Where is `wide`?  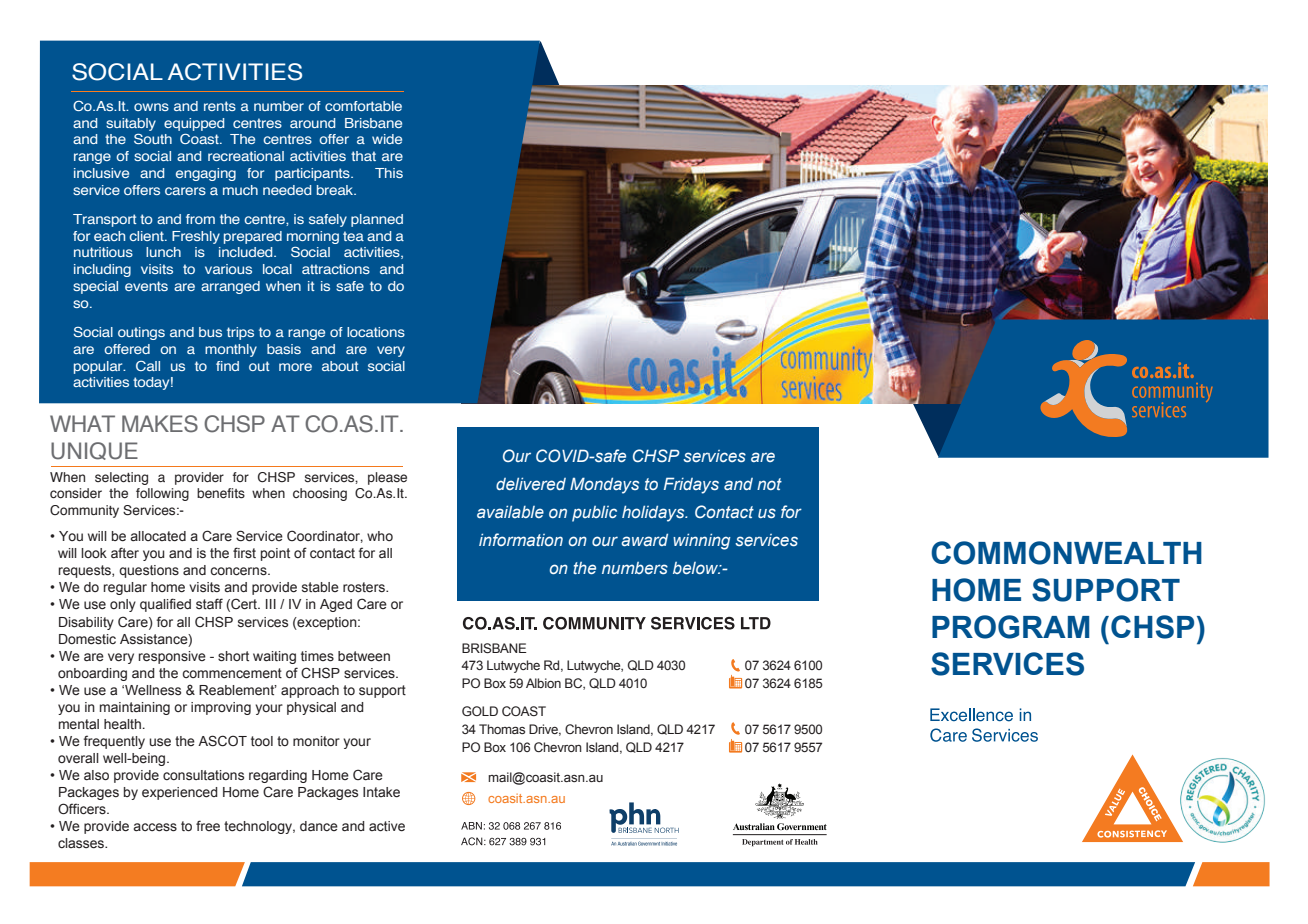 wide is located at coordinates (387, 139).
